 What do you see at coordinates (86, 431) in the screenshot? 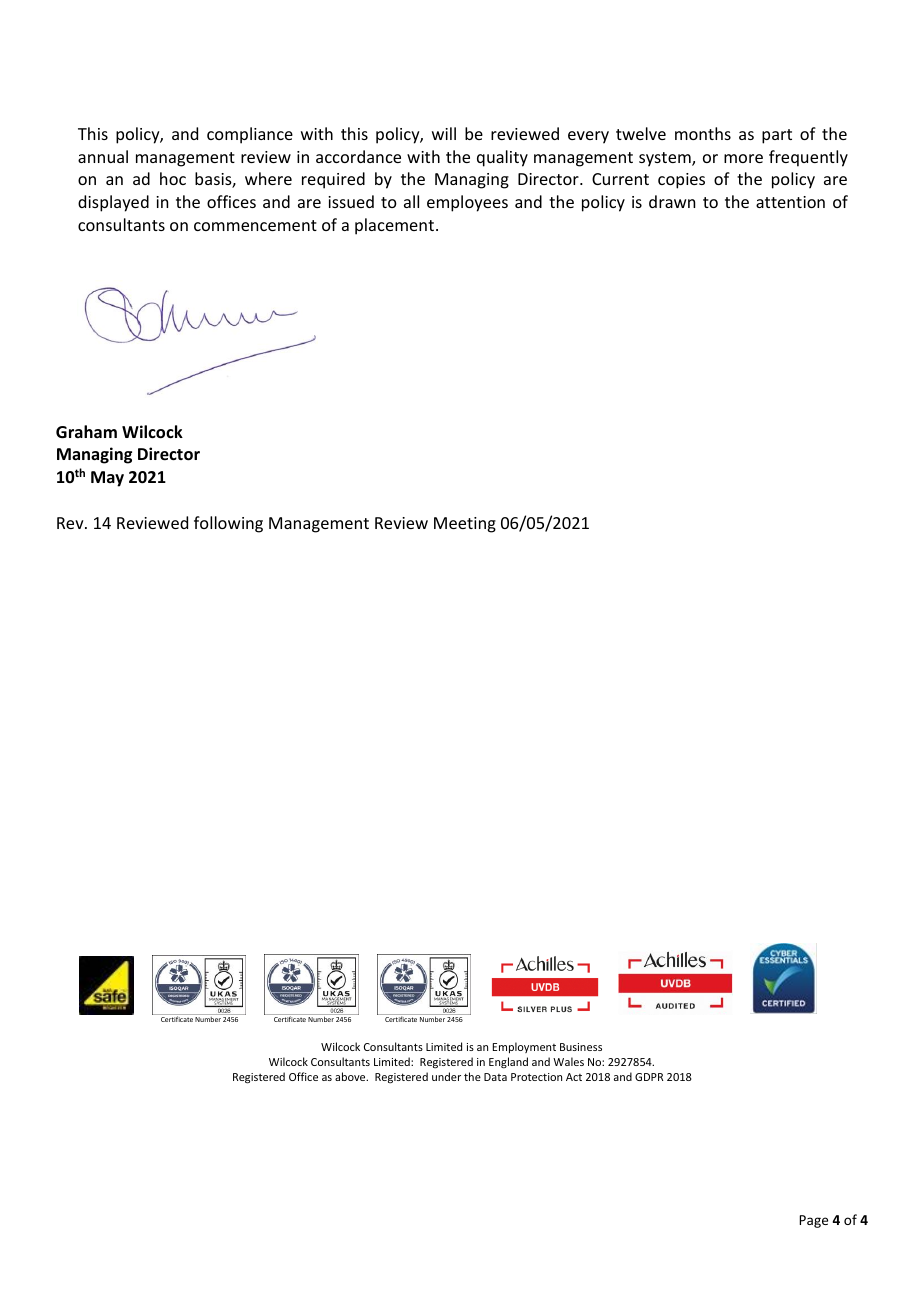
I see `Graham` at bounding box center [86, 431].
